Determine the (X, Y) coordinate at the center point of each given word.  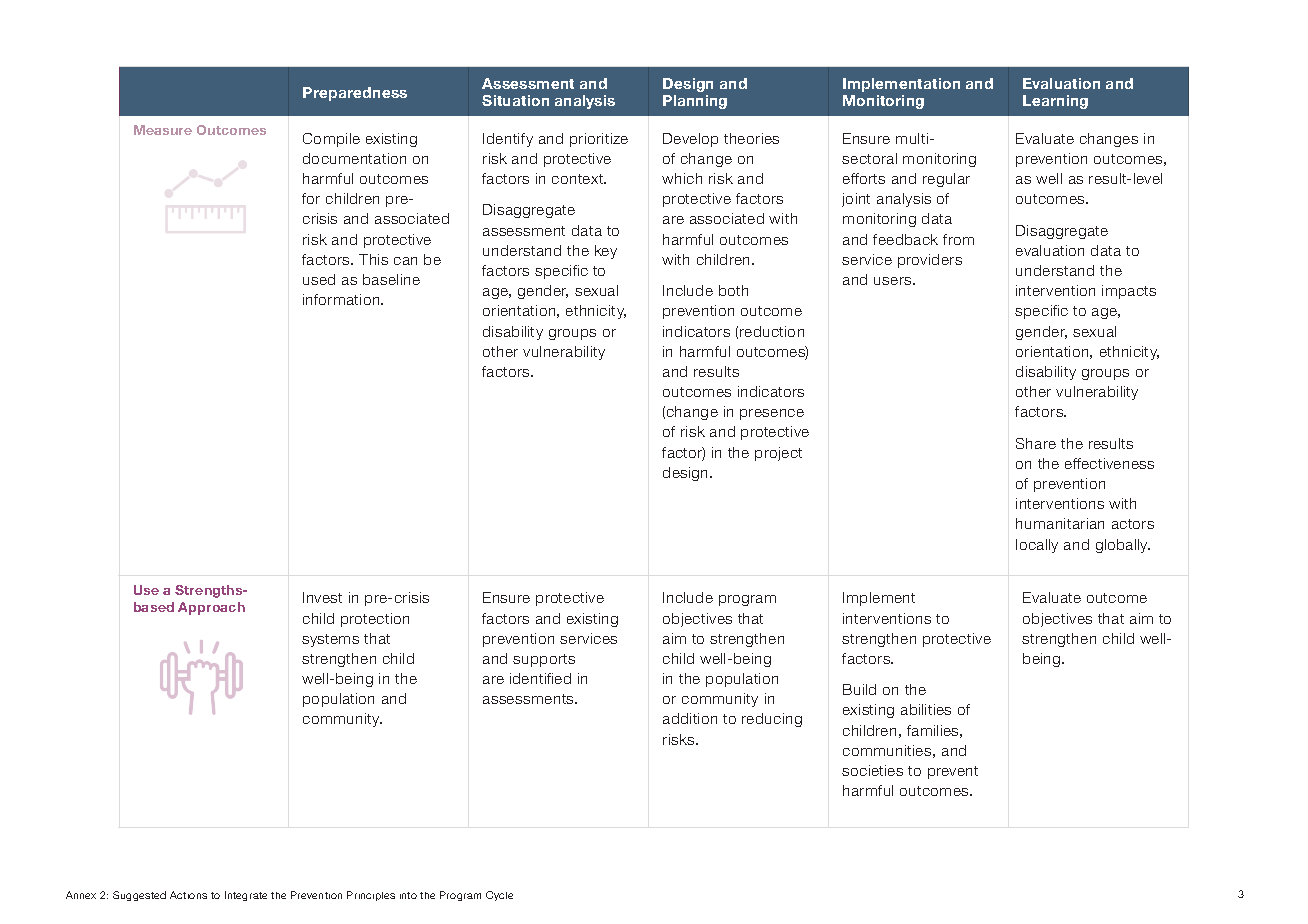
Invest (322, 597)
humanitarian (1060, 523)
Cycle (499, 896)
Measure (163, 130)
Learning (1055, 102)
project (778, 454)
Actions (188, 895)
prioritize (599, 140)
